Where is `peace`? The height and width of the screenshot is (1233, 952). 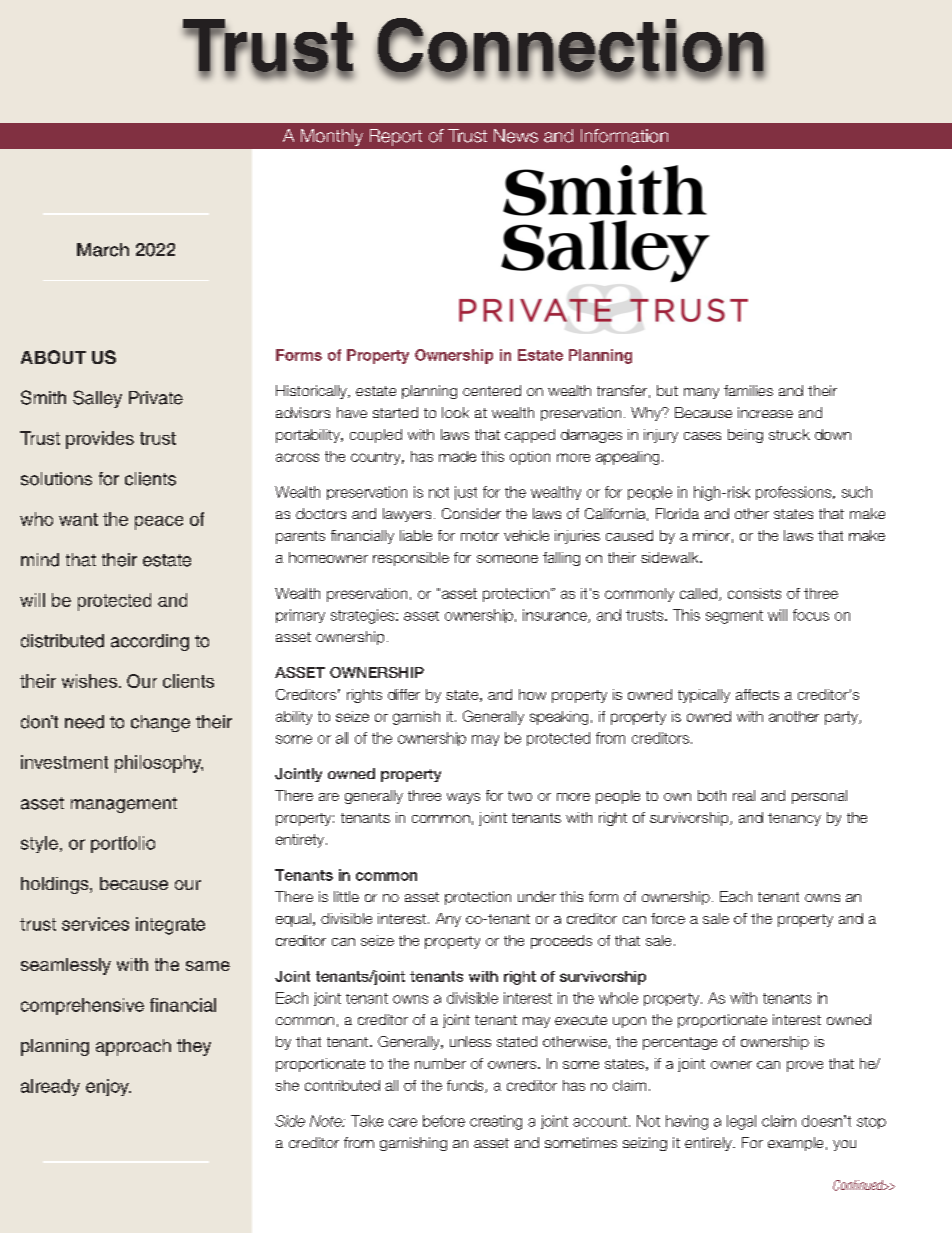
peace is located at coordinates (159, 523).
